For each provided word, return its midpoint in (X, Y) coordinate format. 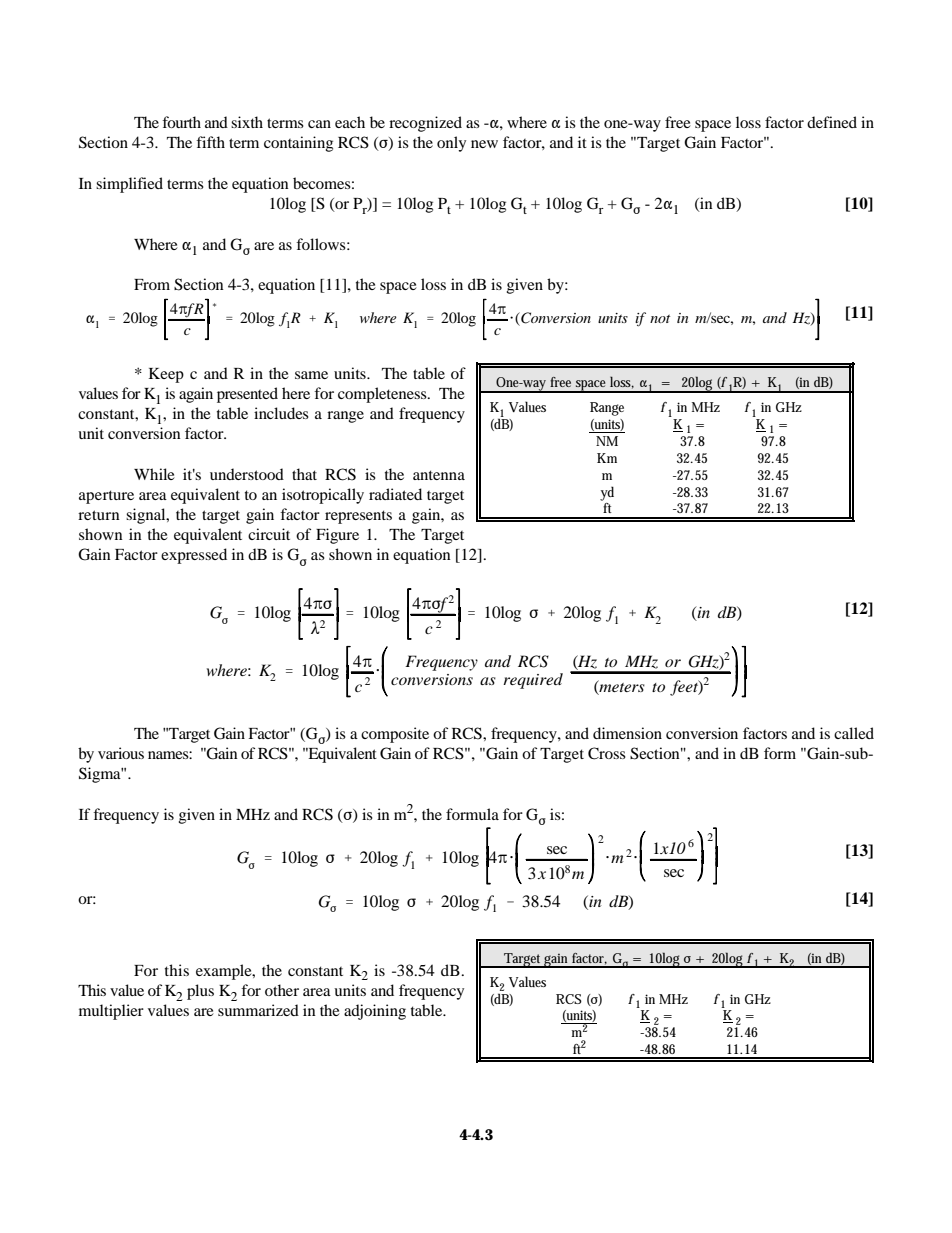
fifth (210, 142)
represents (358, 517)
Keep (166, 375)
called (854, 733)
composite (395, 735)
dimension (627, 733)
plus (200, 992)
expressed (194, 556)
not (660, 319)
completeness (383, 395)
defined (832, 122)
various (121, 753)
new (484, 144)
